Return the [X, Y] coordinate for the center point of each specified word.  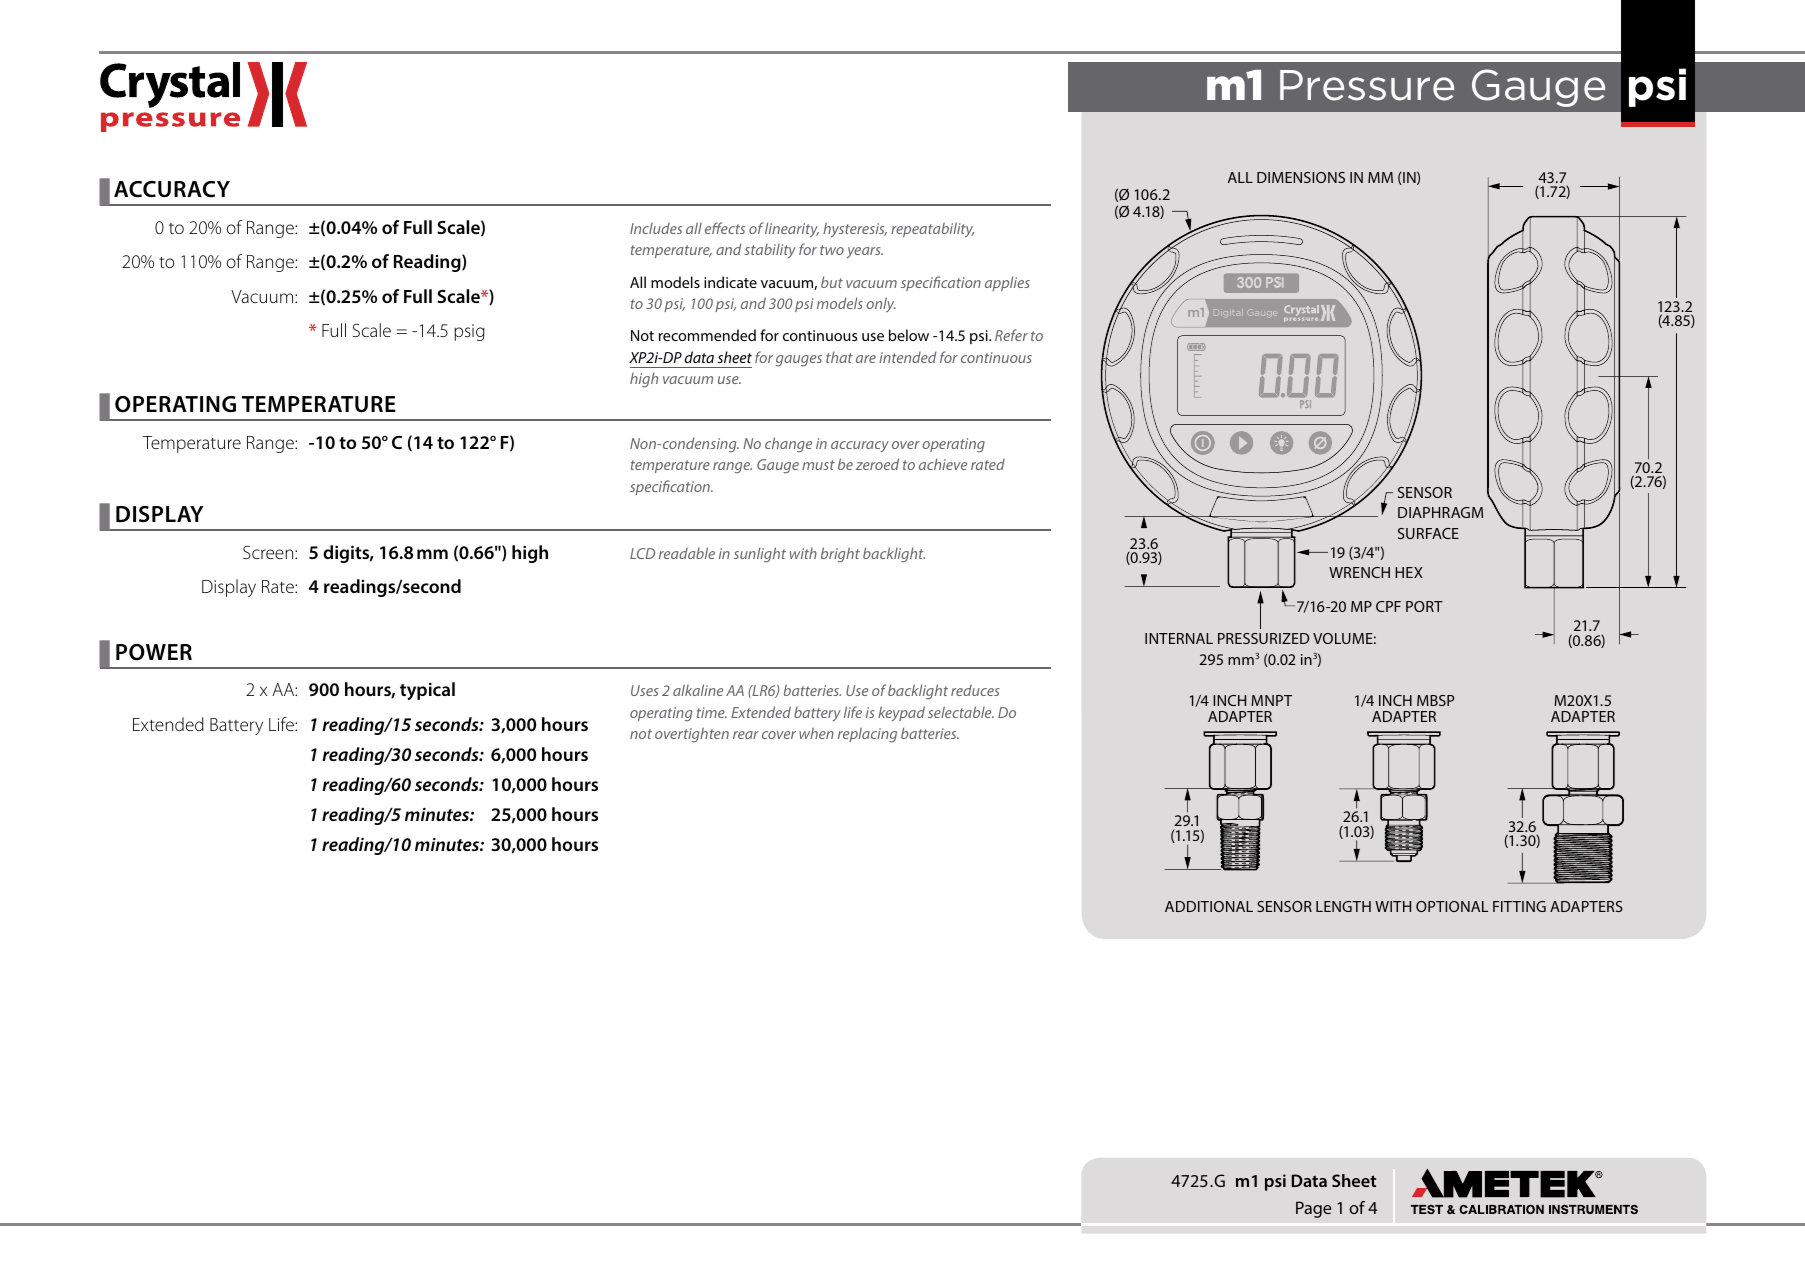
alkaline [698, 690]
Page [1313, 1209]
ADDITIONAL [1209, 906]
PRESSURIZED [1263, 638]
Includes [656, 228]
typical [427, 691]
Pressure [1367, 85]
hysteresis [855, 230]
